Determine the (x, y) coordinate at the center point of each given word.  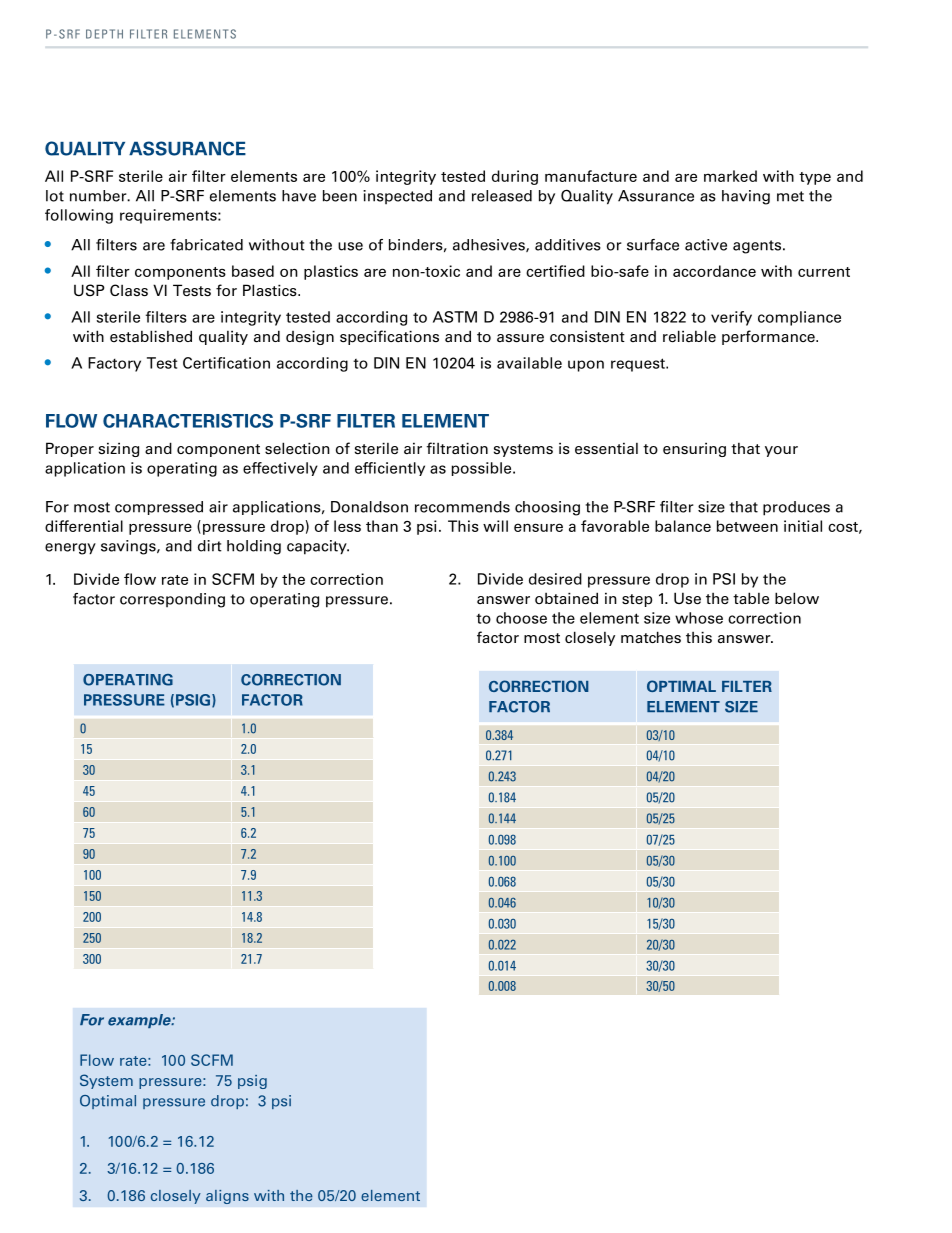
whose (699, 618)
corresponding (172, 600)
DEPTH (104, 34)
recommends (462, 507)
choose (521, 618)
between (747, 526)
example (140, 1021)
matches (651, 637)
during (515, 177)
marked (730, 176)
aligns (227, 1197)
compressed (159, 508)
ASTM (455, 317)
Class (129, 290)
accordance (714, 271)
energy (70, 549)
